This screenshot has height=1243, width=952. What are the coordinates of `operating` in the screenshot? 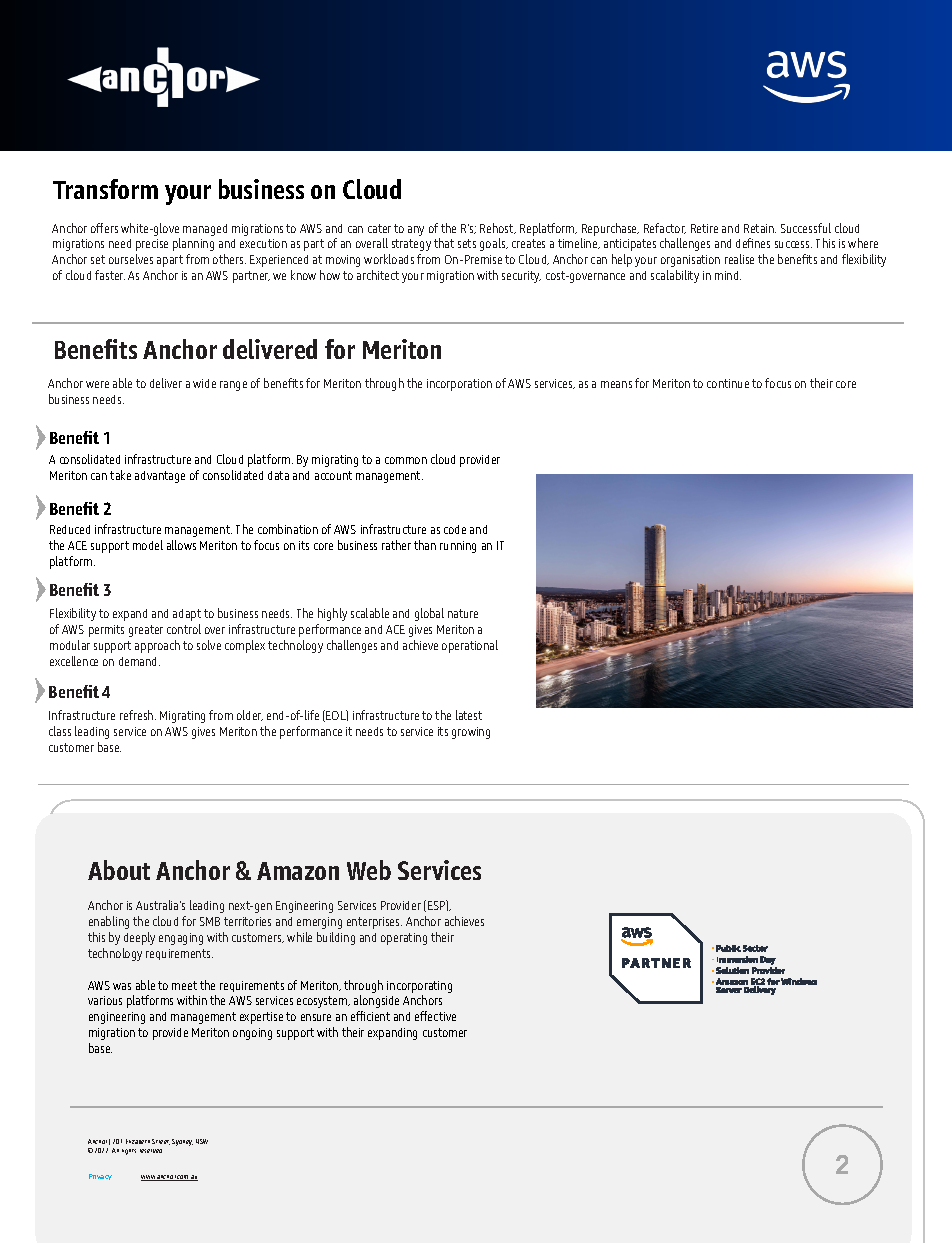 It's located at (404, 939).
